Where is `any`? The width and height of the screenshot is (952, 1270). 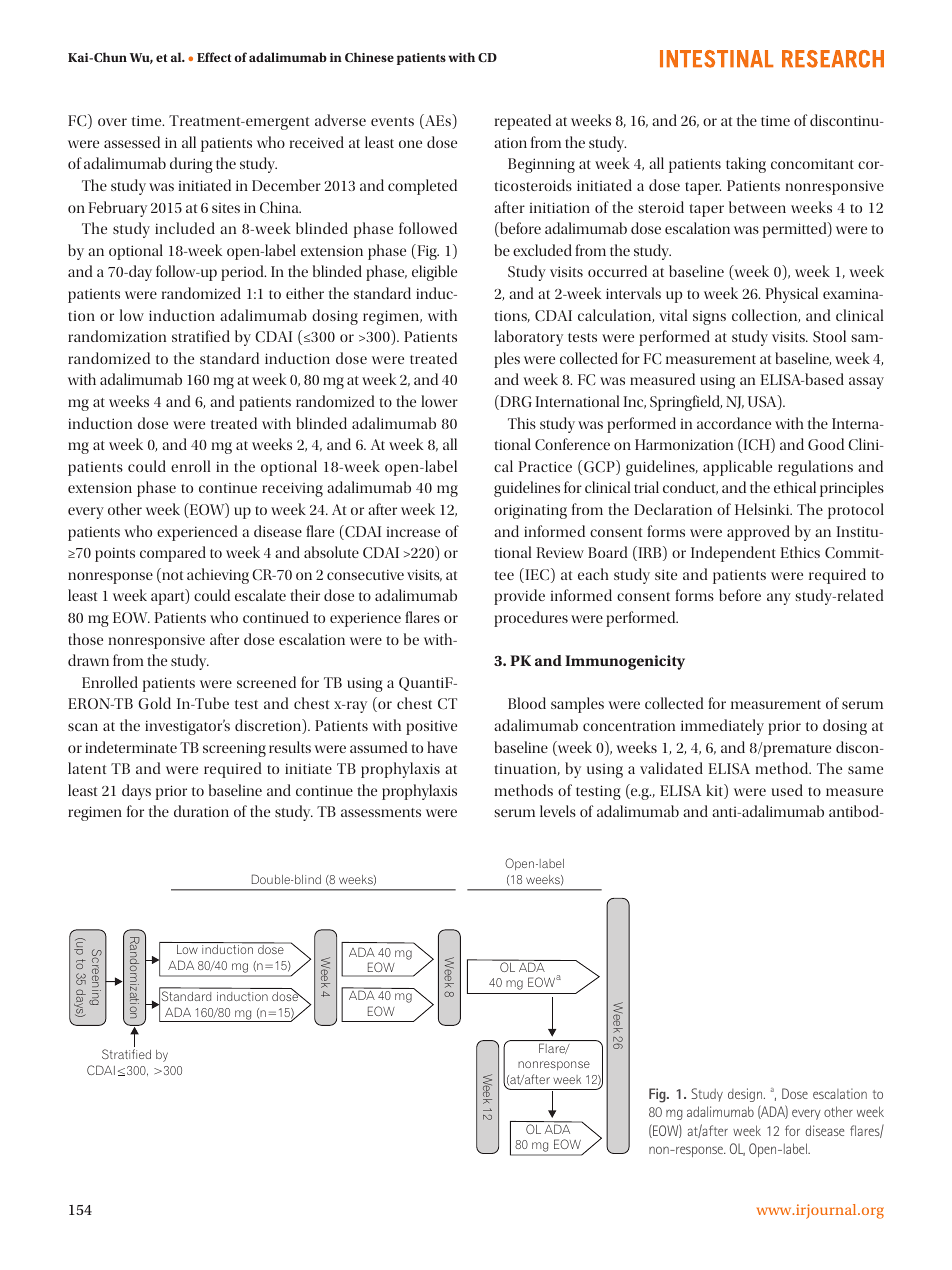 any is located at coordinates (779, 599).
